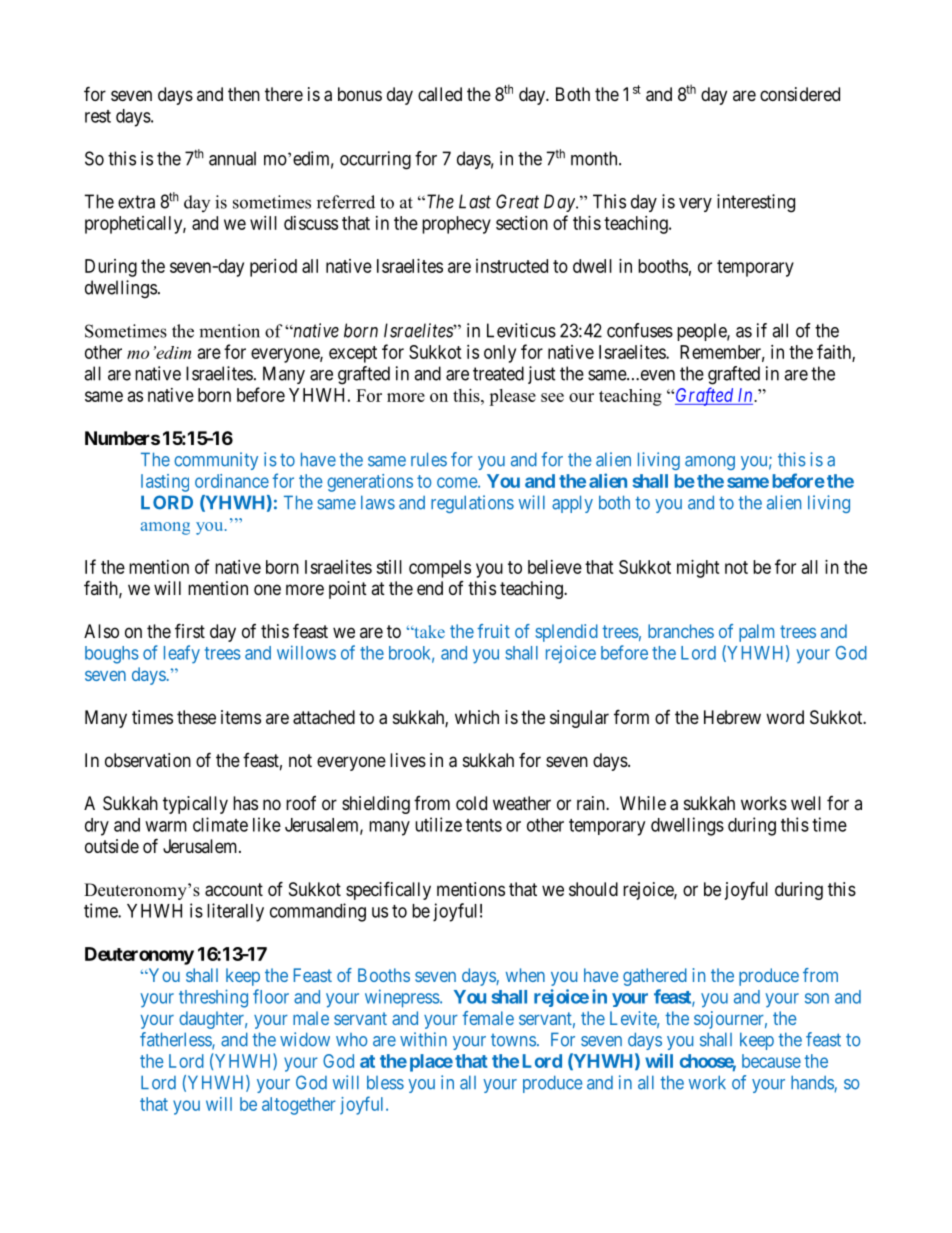 The height and width of the page is (1233, 952). Describe the element at coordinates (176, 1040) in the page. I see `fatherless` at that location.
